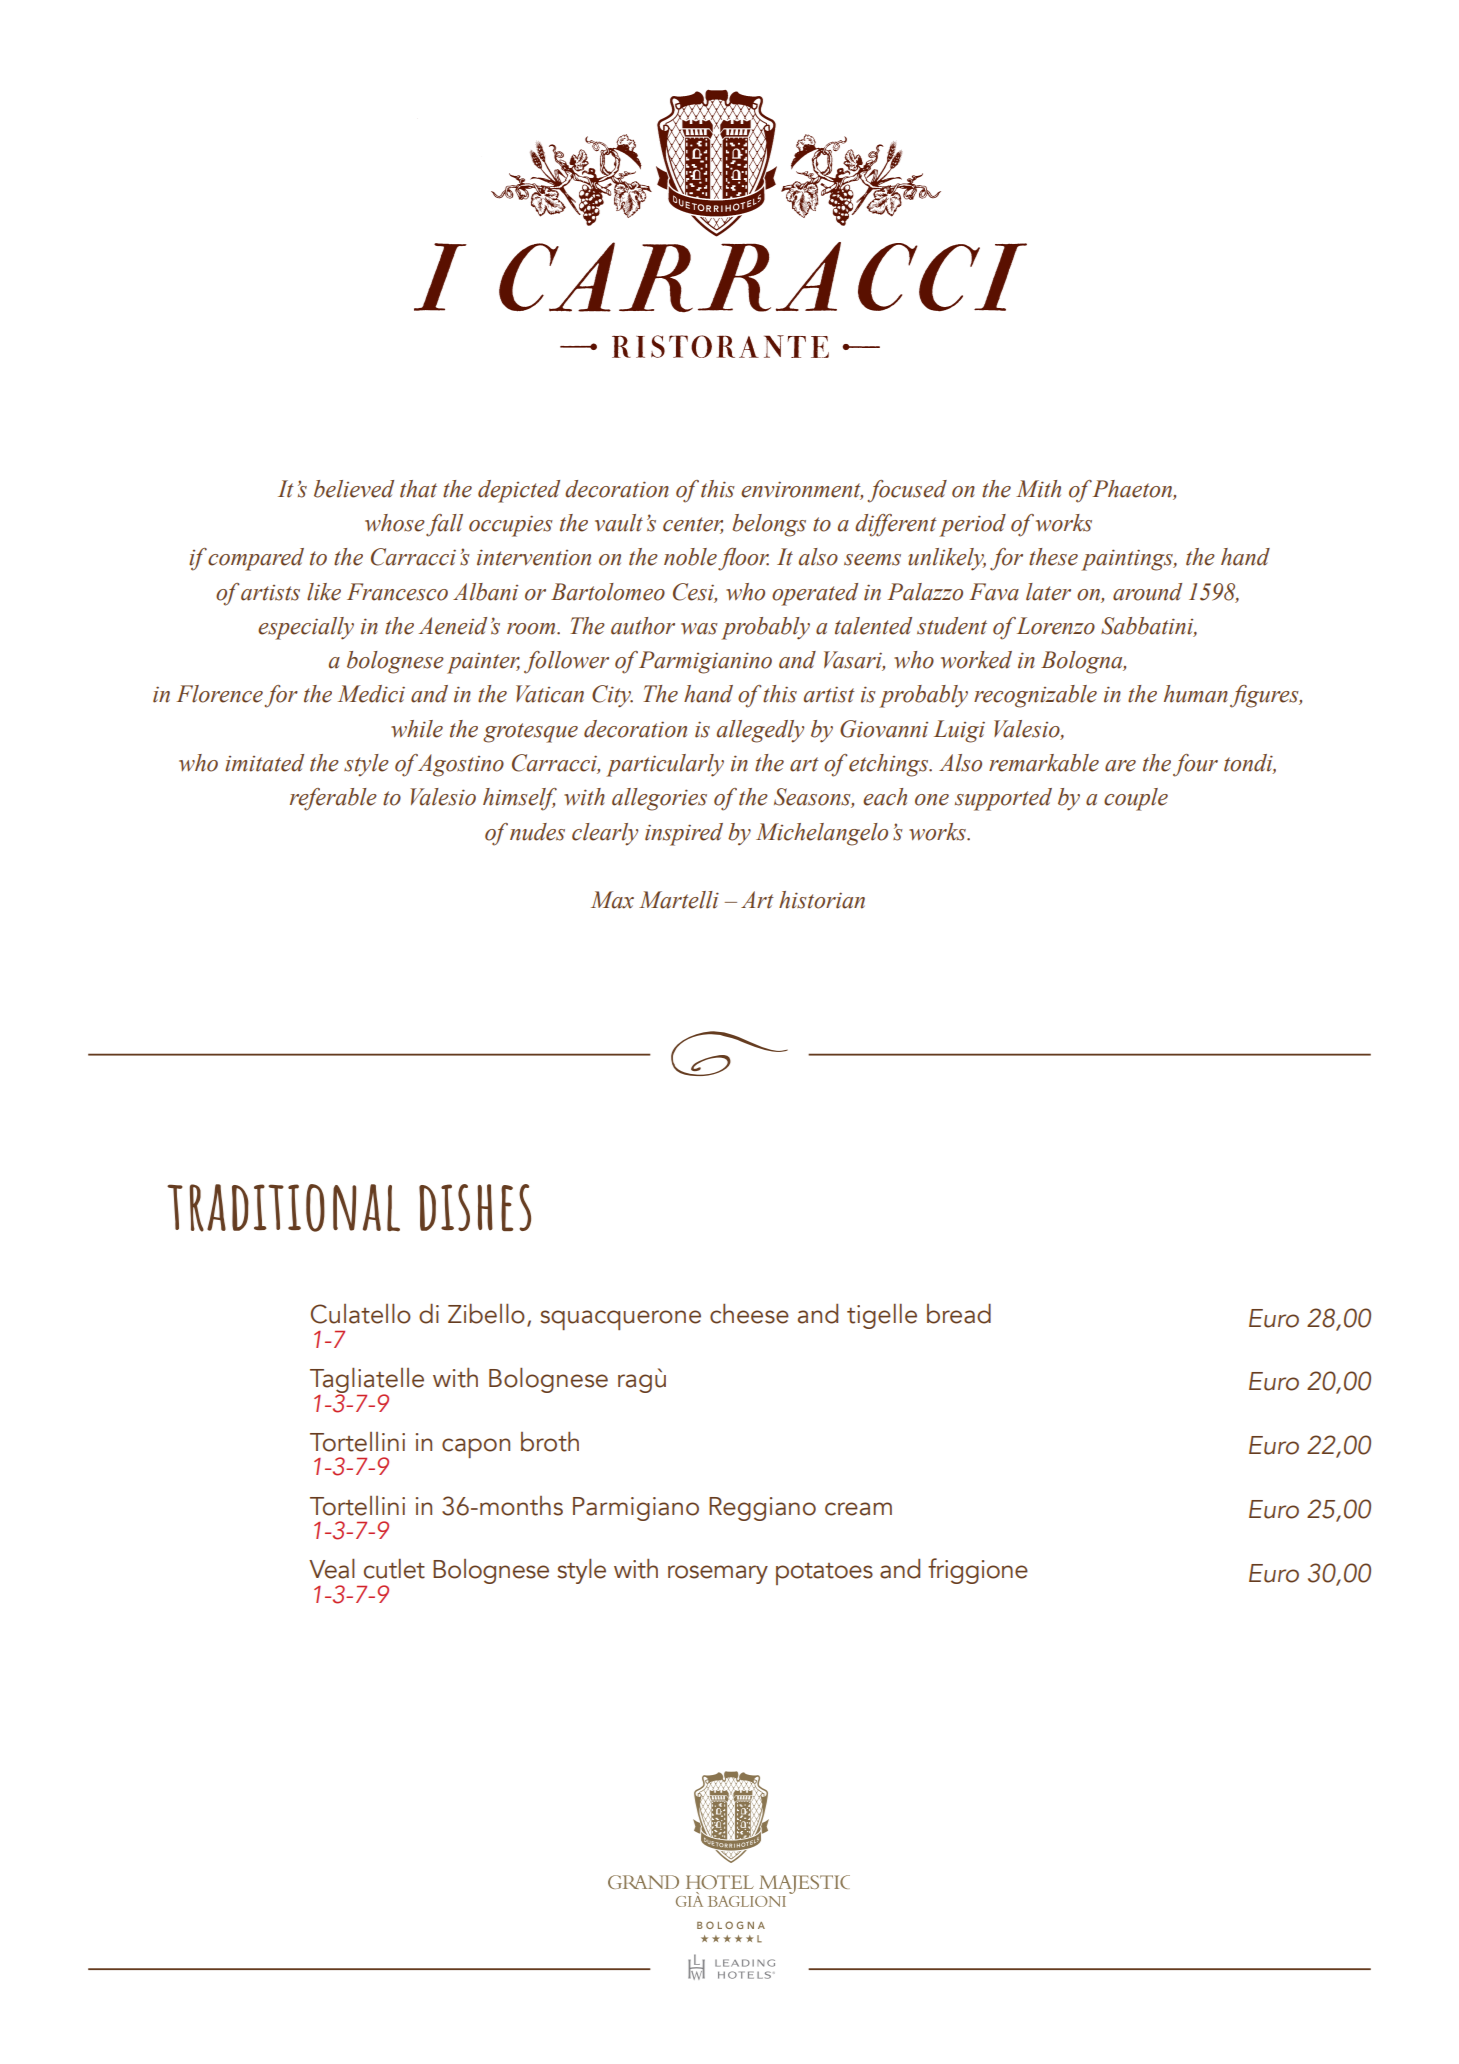  What do you see at coordinates (693, 525) in the screenshot?
I see `center` at bounding box center [693, 525].
